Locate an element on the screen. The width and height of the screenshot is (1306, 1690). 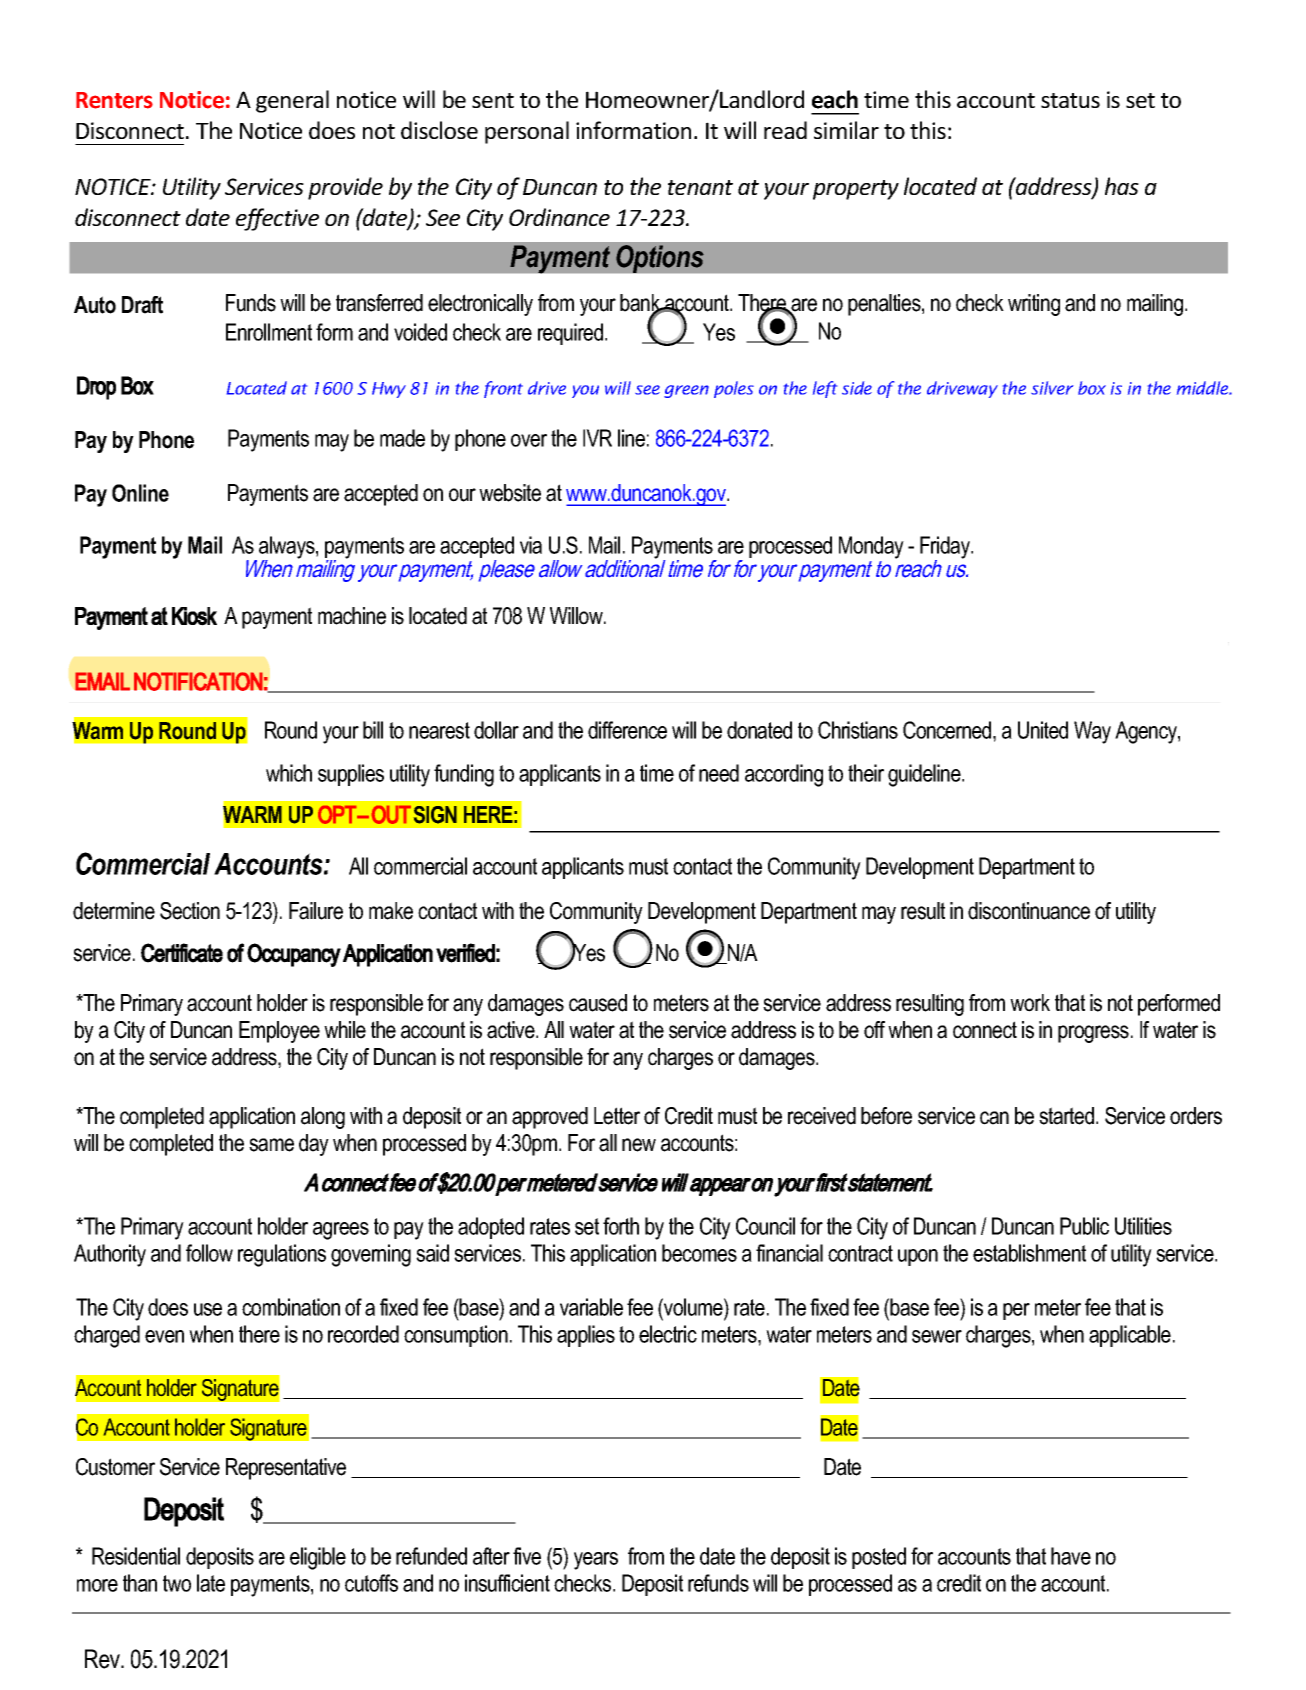
status is located at coordinates (1070, 100).
